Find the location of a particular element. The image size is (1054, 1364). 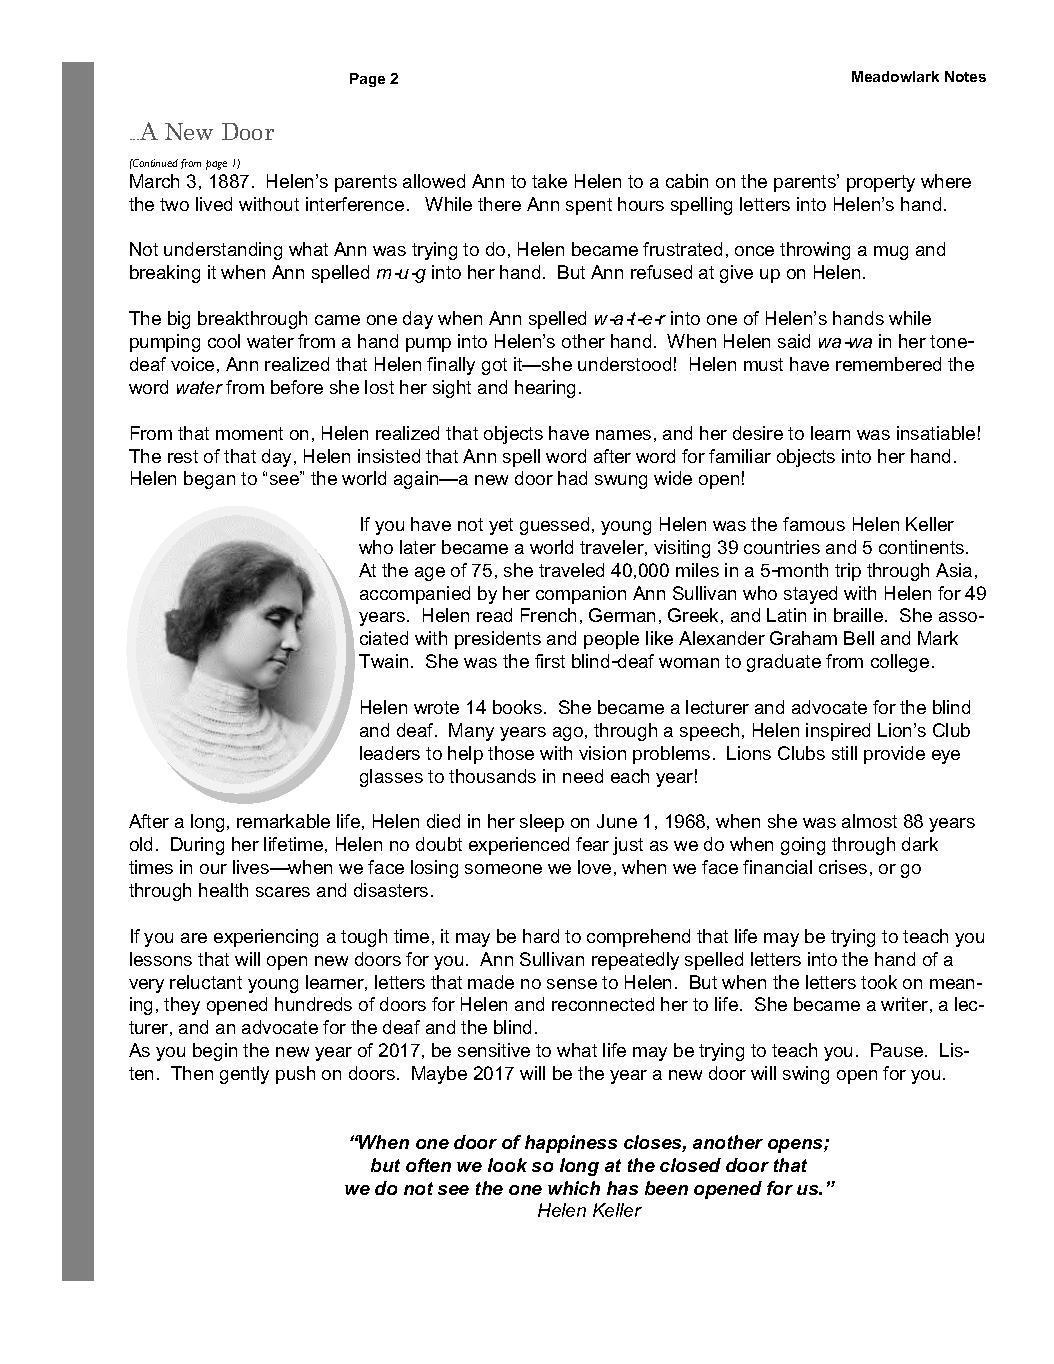

Bell is located at coordinates (859, 638).
